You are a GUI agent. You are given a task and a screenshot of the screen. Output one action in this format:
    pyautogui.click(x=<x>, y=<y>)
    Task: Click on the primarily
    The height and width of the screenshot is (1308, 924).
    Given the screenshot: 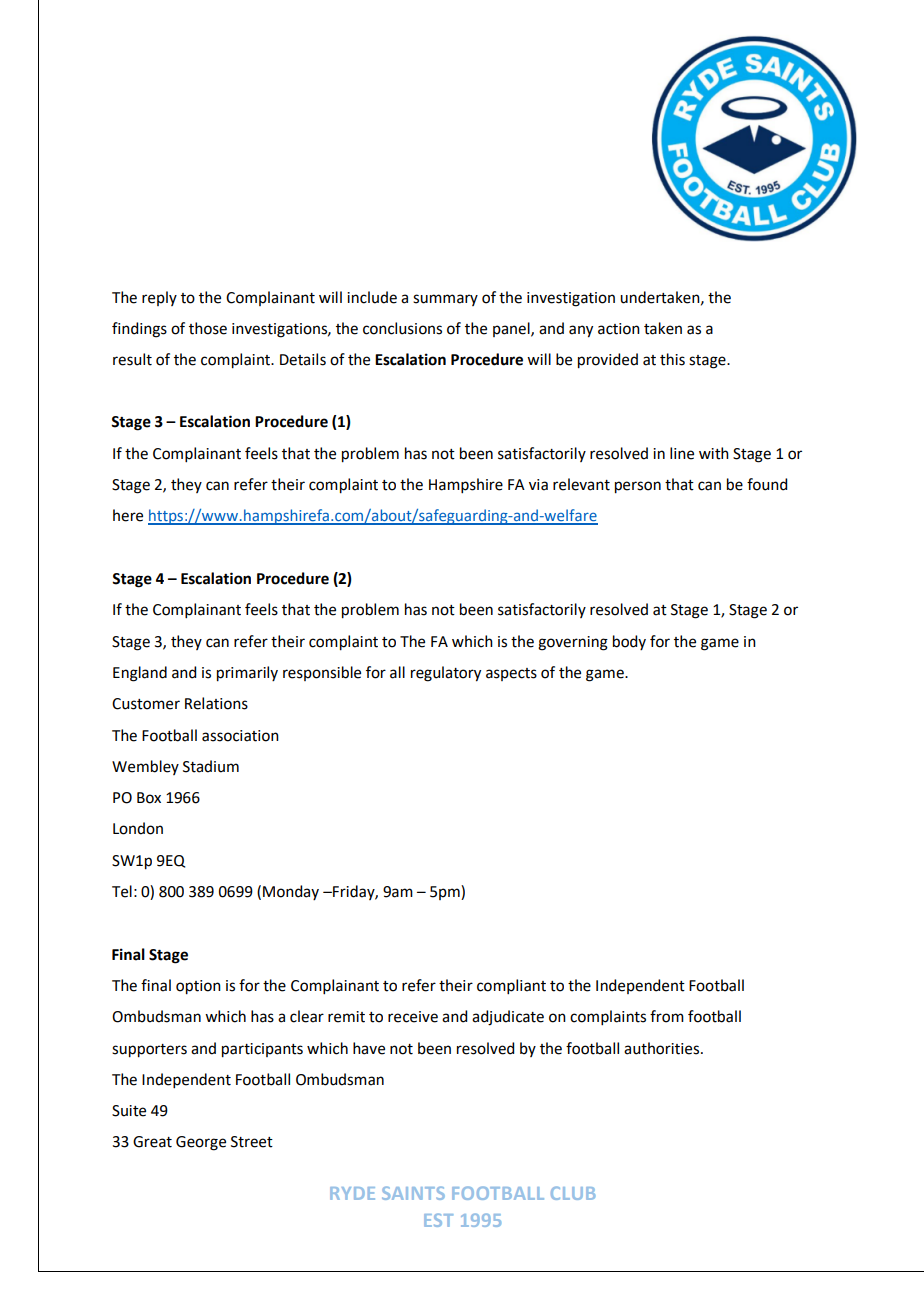 What is the action you would take?
    pyautogui.click(x=247, y=674)
